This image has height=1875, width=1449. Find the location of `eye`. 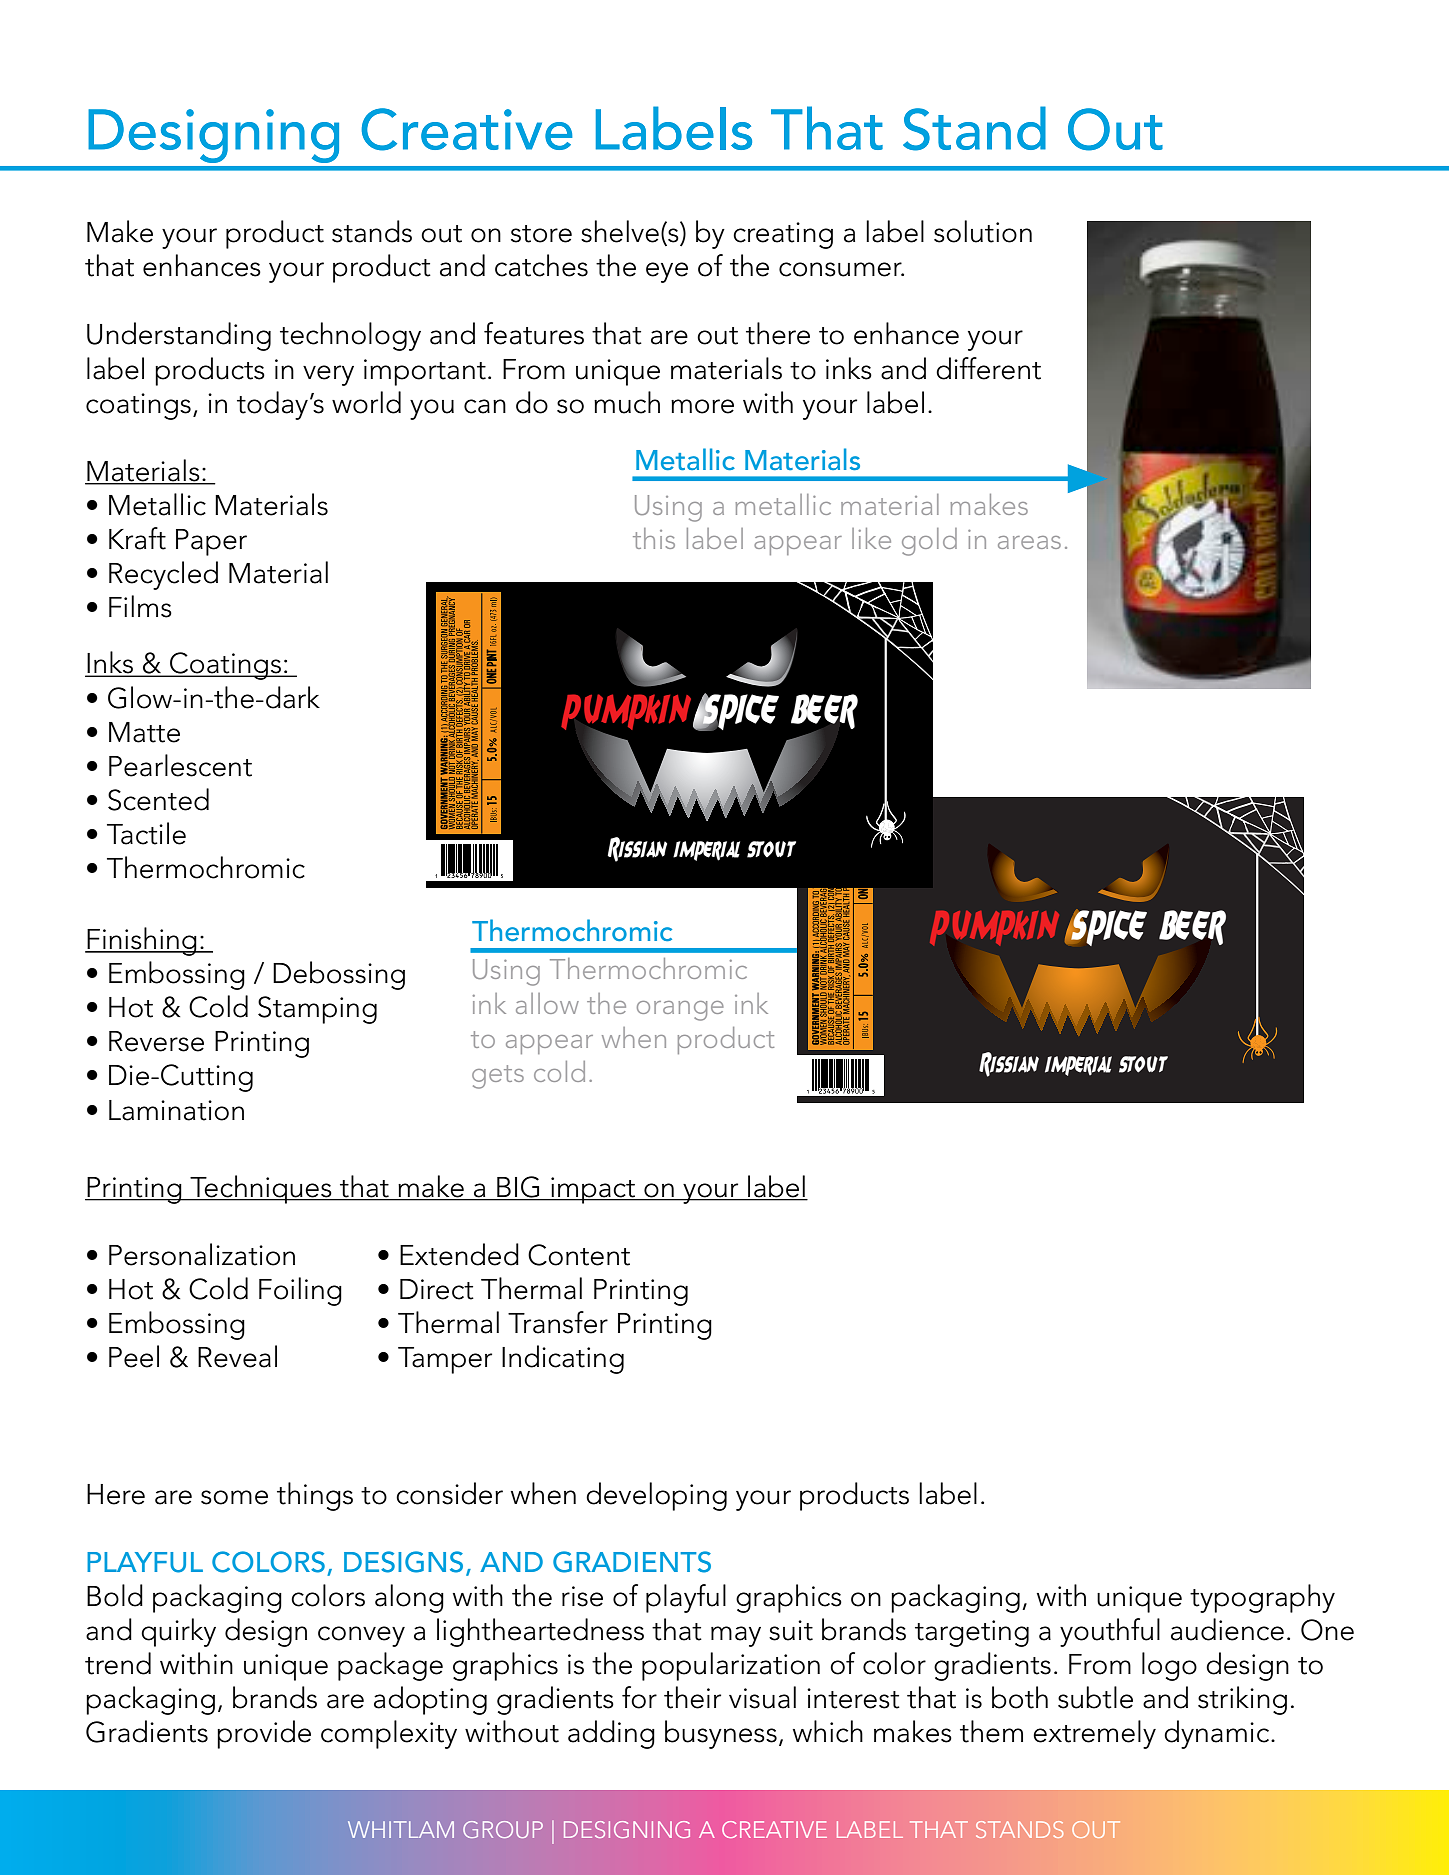

eye is located at coordinates (667, 272).
